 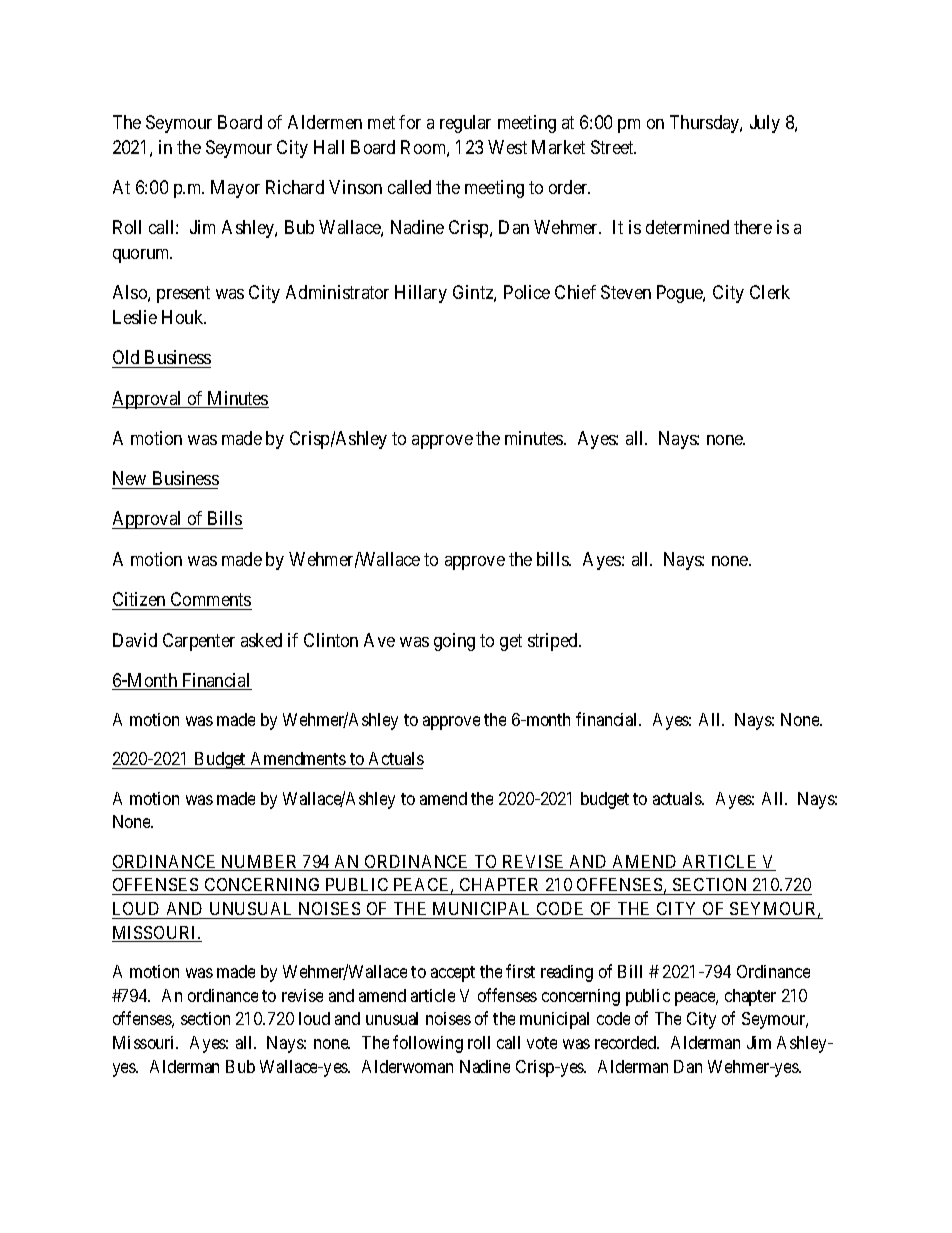 What do you see at coordinates (259, 863) in the screenshot?
I see `NUMBER` at bounding box center [259, 863].
